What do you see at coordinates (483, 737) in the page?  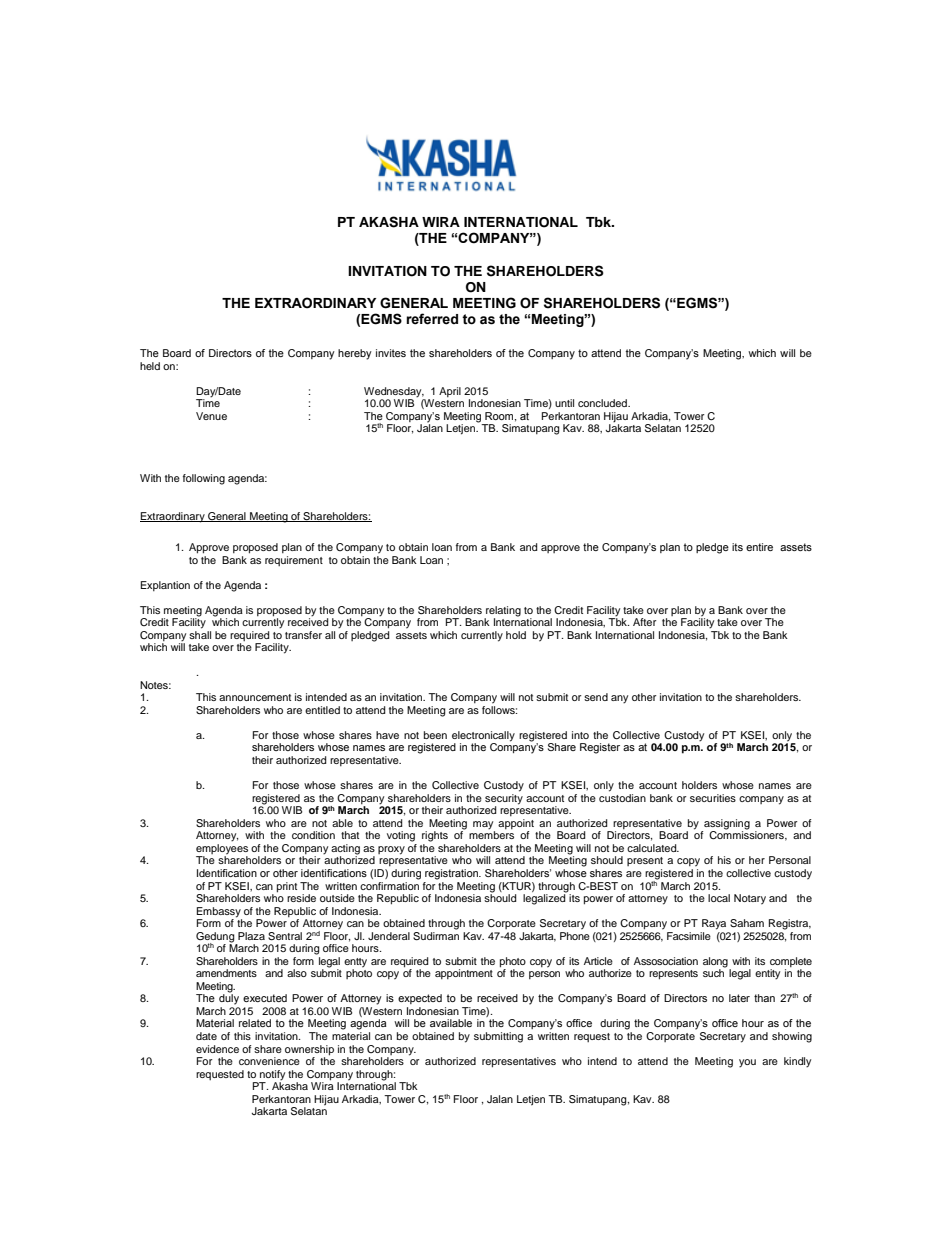 I see `electronically` at bounding box center [483, 737].
